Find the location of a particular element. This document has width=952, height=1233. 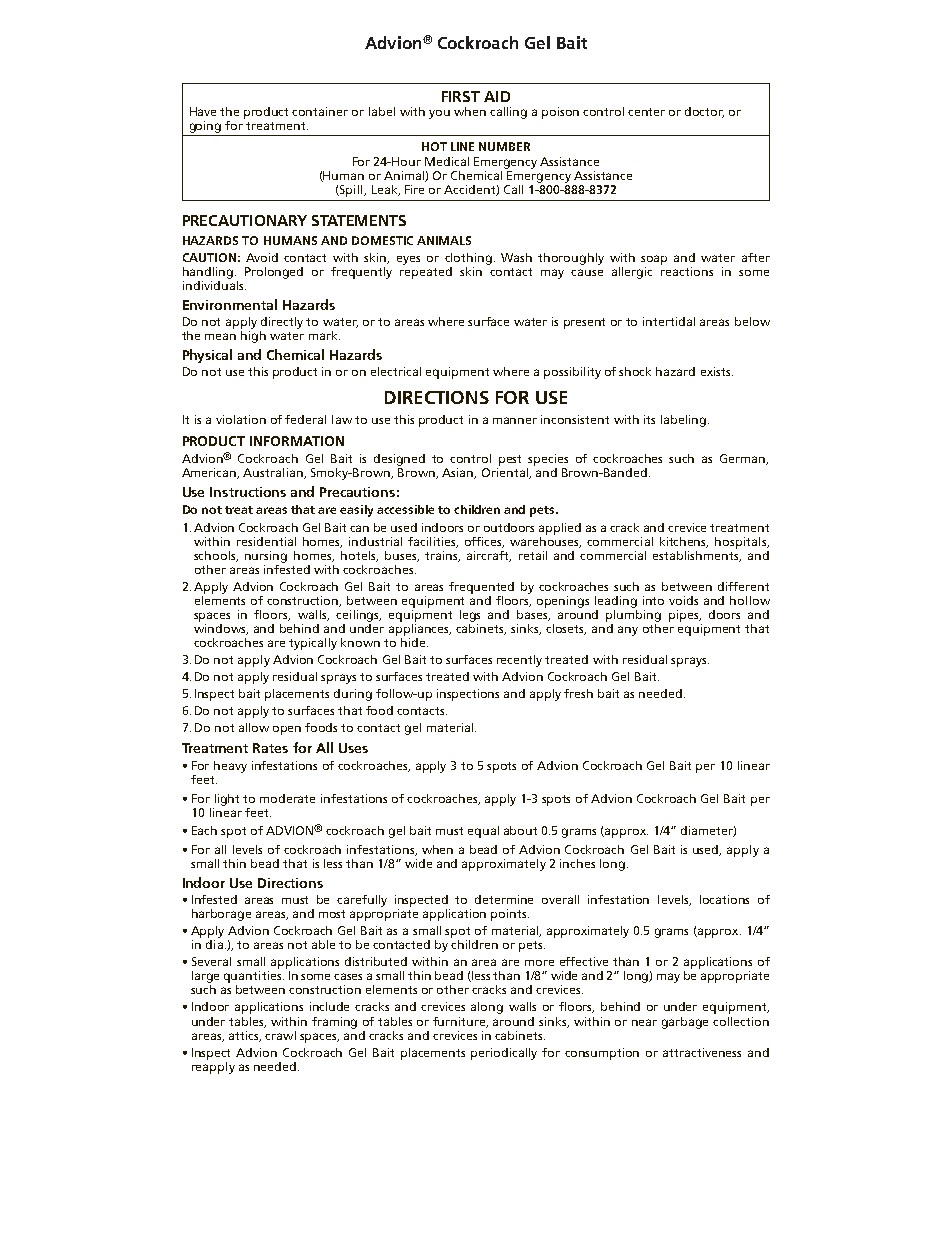

more is located at coordinates (539, 963).
